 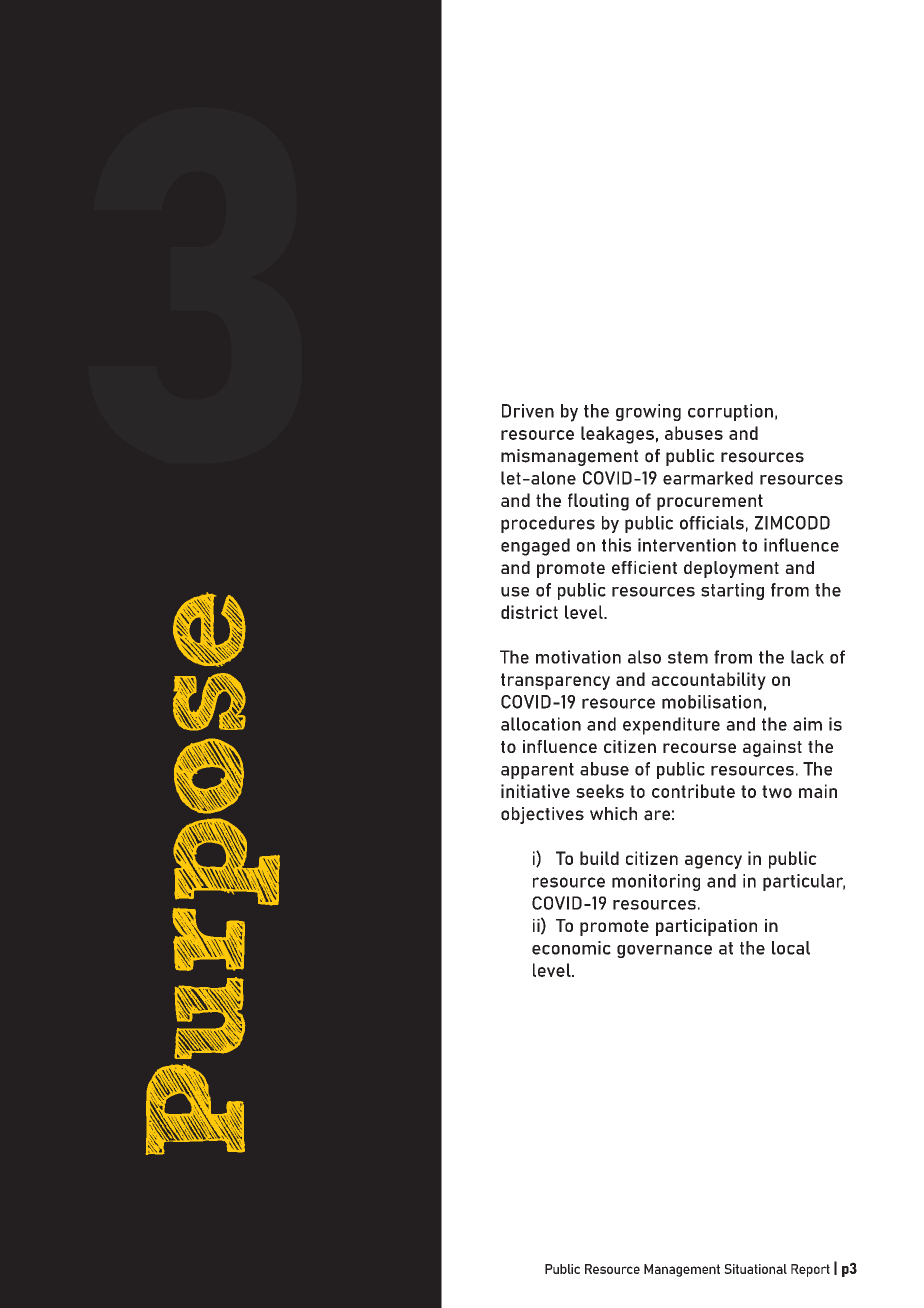 I want to click on corruption, so click(x=730, y=412).
